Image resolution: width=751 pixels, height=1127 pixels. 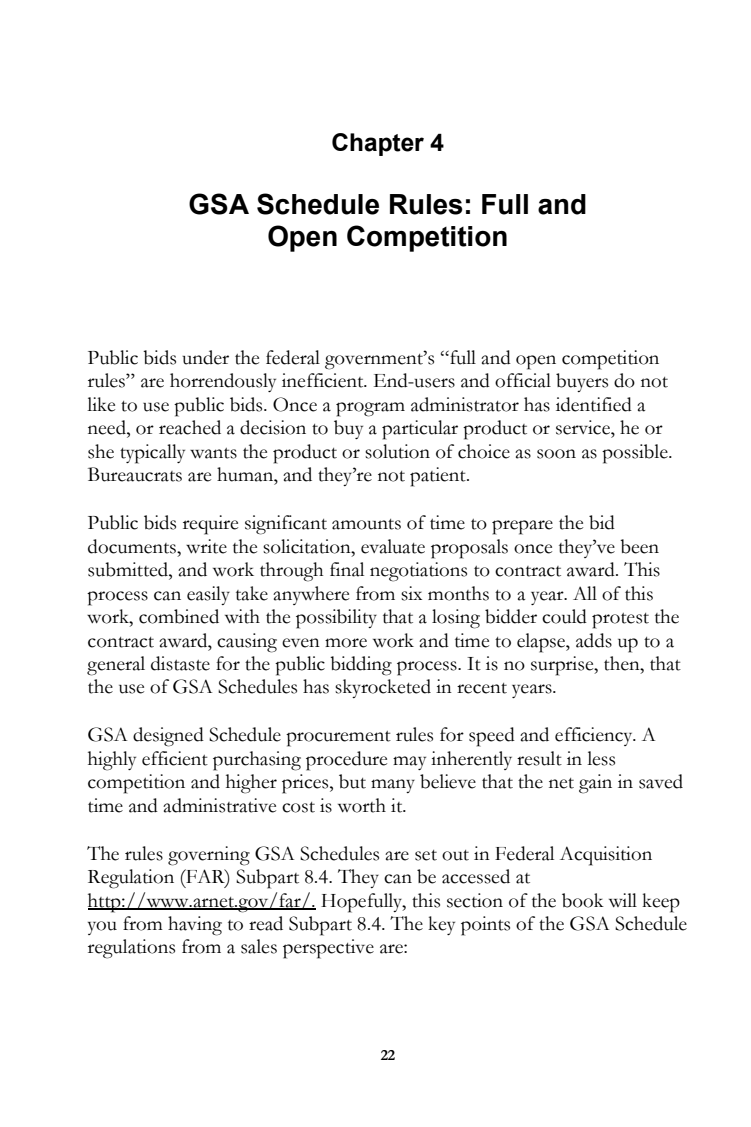 What do you see at coordinates (441, 925) in the document?
I see `key` at bounding box center [441, 925].
